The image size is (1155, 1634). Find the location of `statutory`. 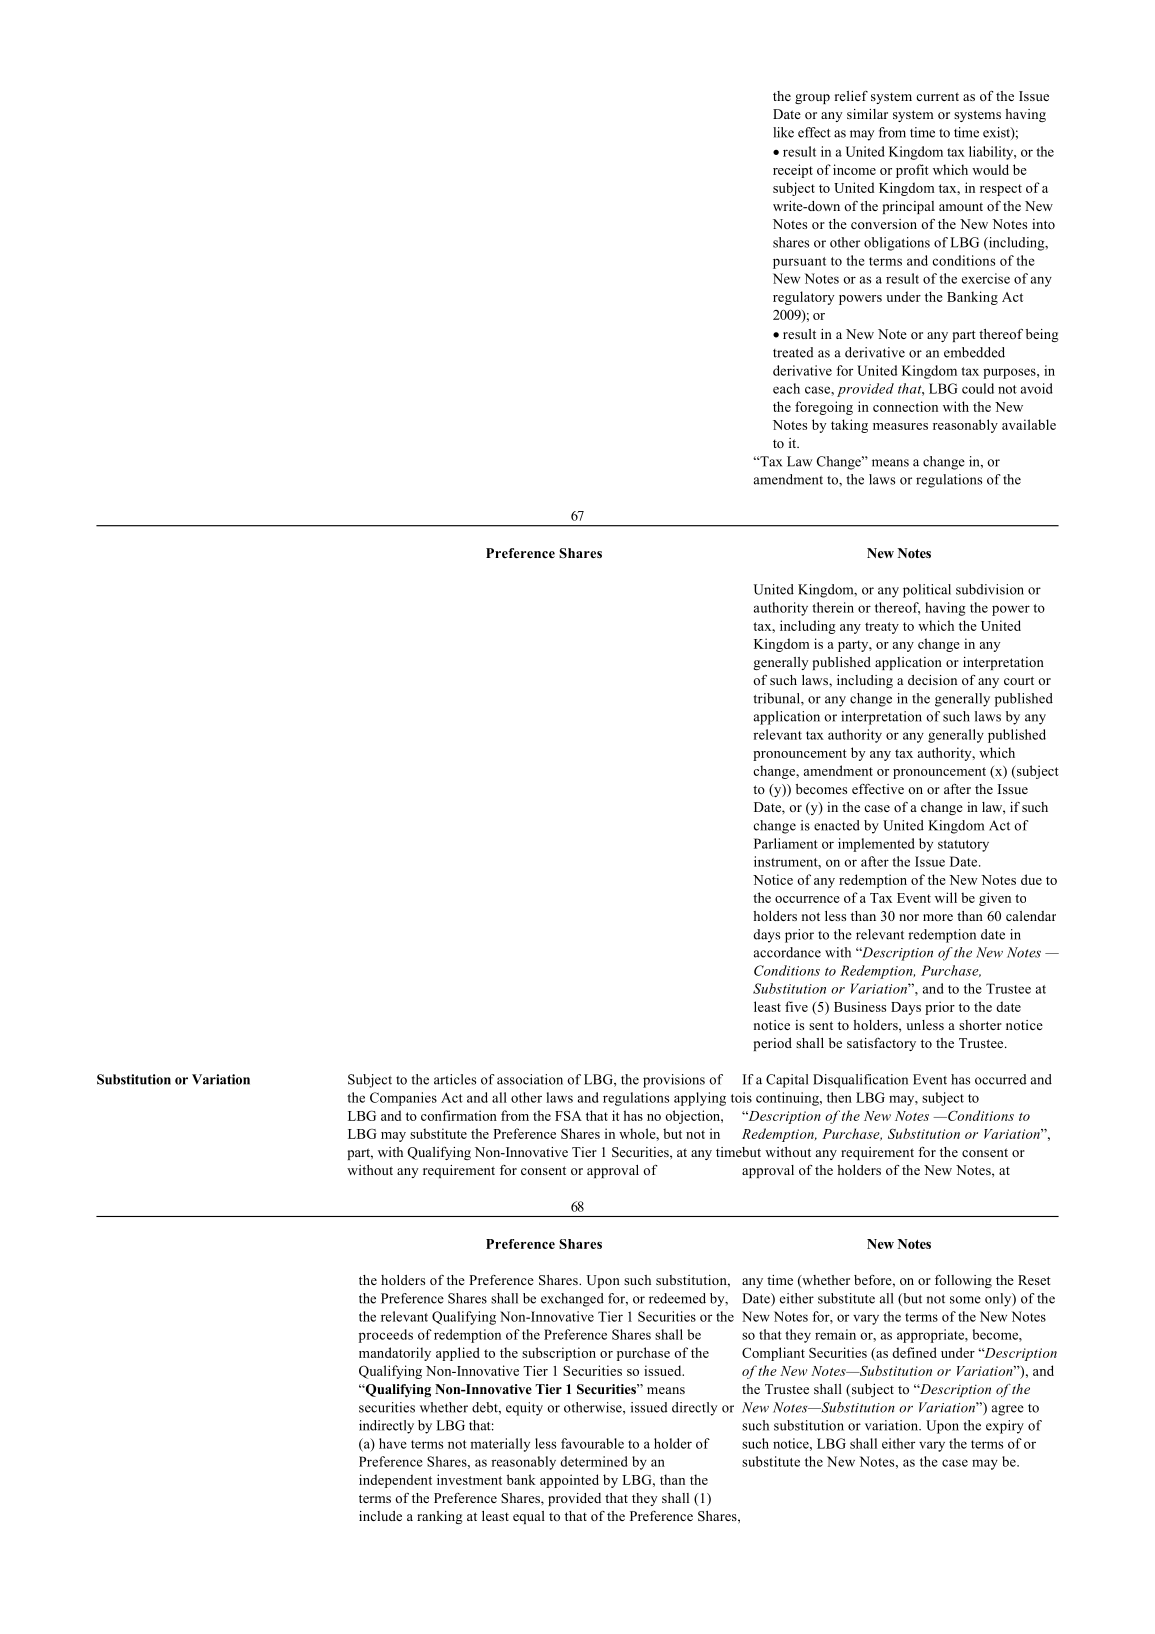

statutory is located at coordinates (963, 846).
